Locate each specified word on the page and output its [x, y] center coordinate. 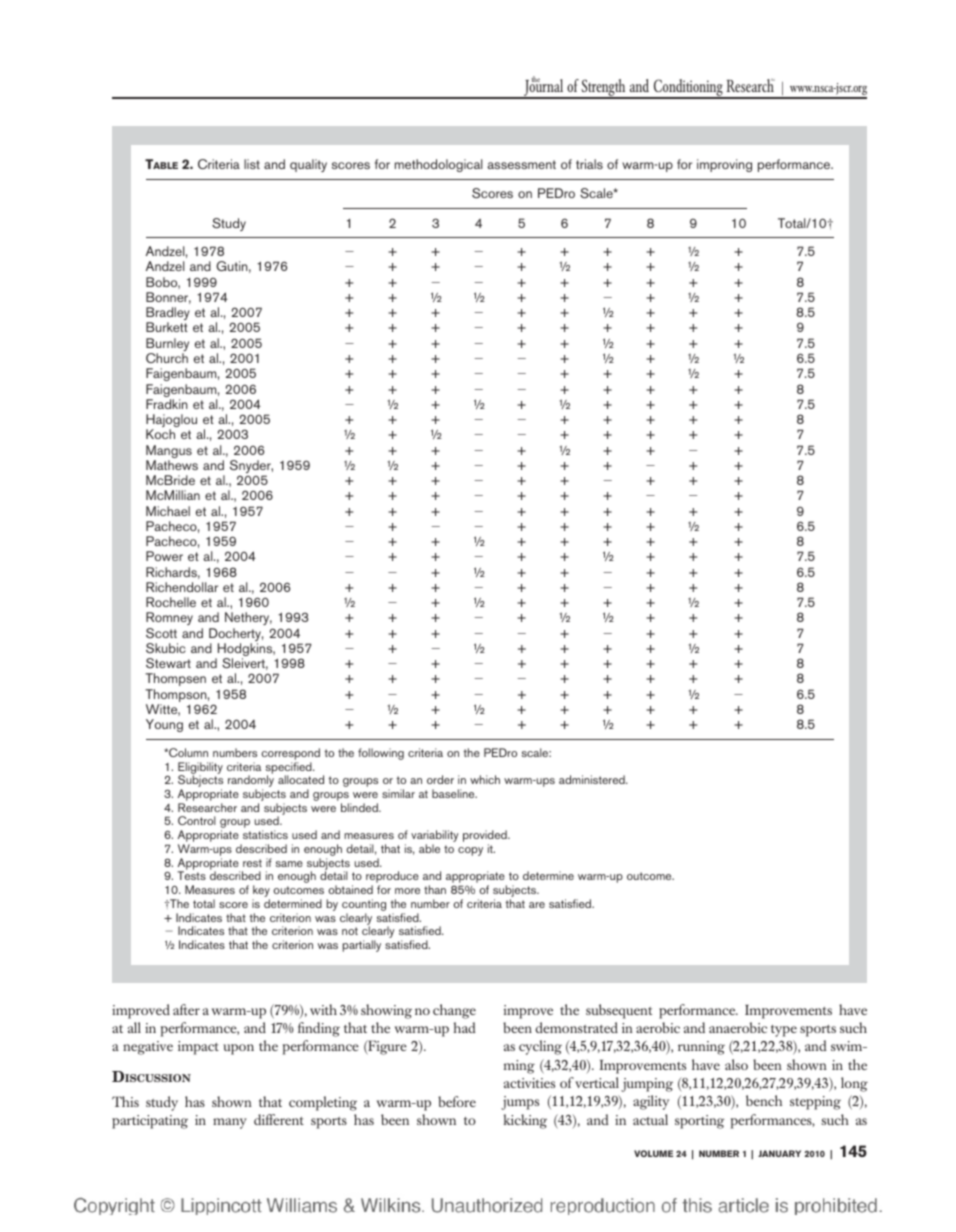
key [261, 892]
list [252, 164]
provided [486, 837]
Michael [168, 511]
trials [589, 164]
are [537, 905]
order [440, 779]
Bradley [168, 315]
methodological [438, 165]
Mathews [172, 465]
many [230, 1123]
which [485, 779]
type [784, 1031]
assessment [521, 164]
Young [164, 725]
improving [724, 165]
